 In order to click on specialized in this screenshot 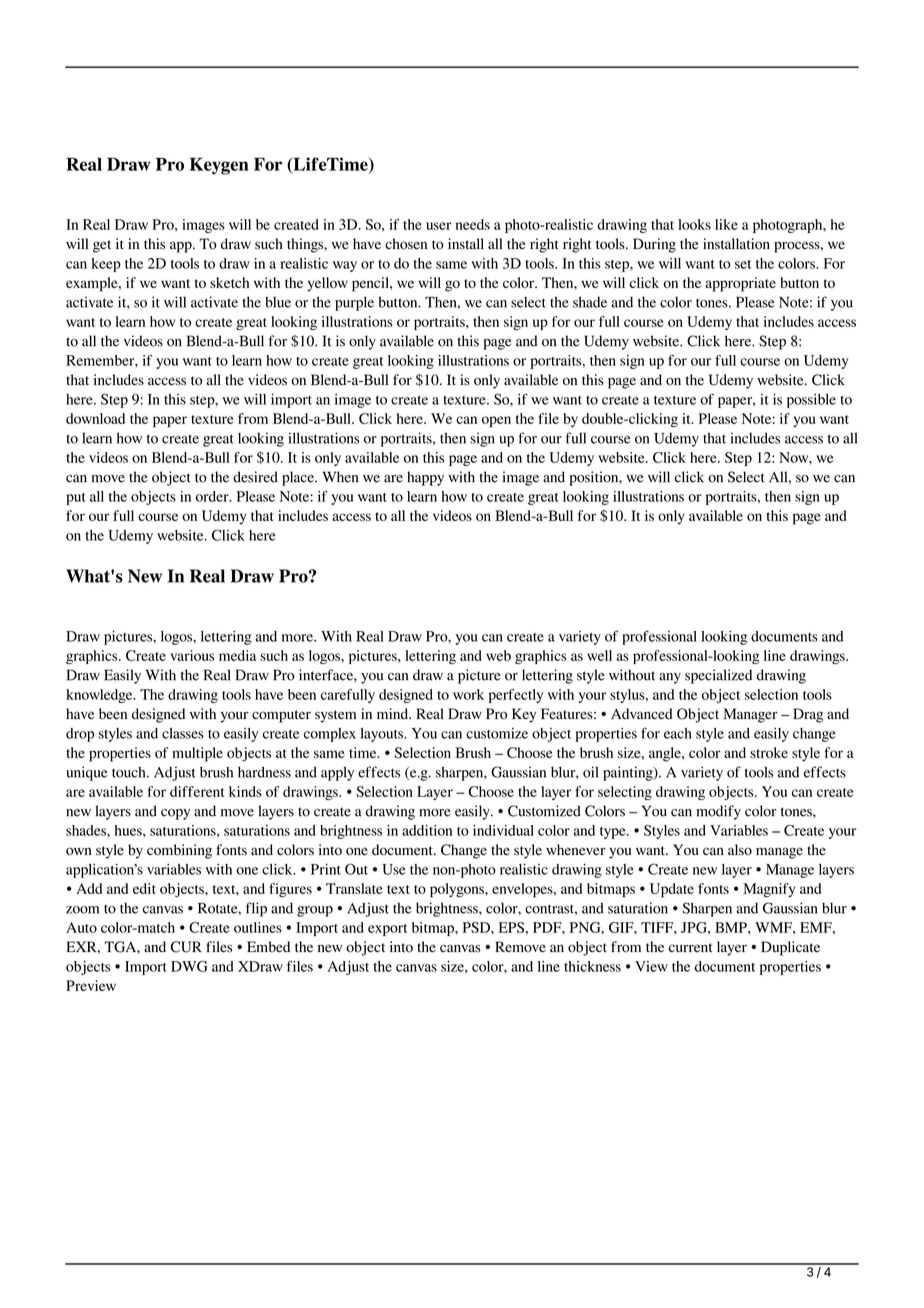, I will do `click(718, 676)`.
